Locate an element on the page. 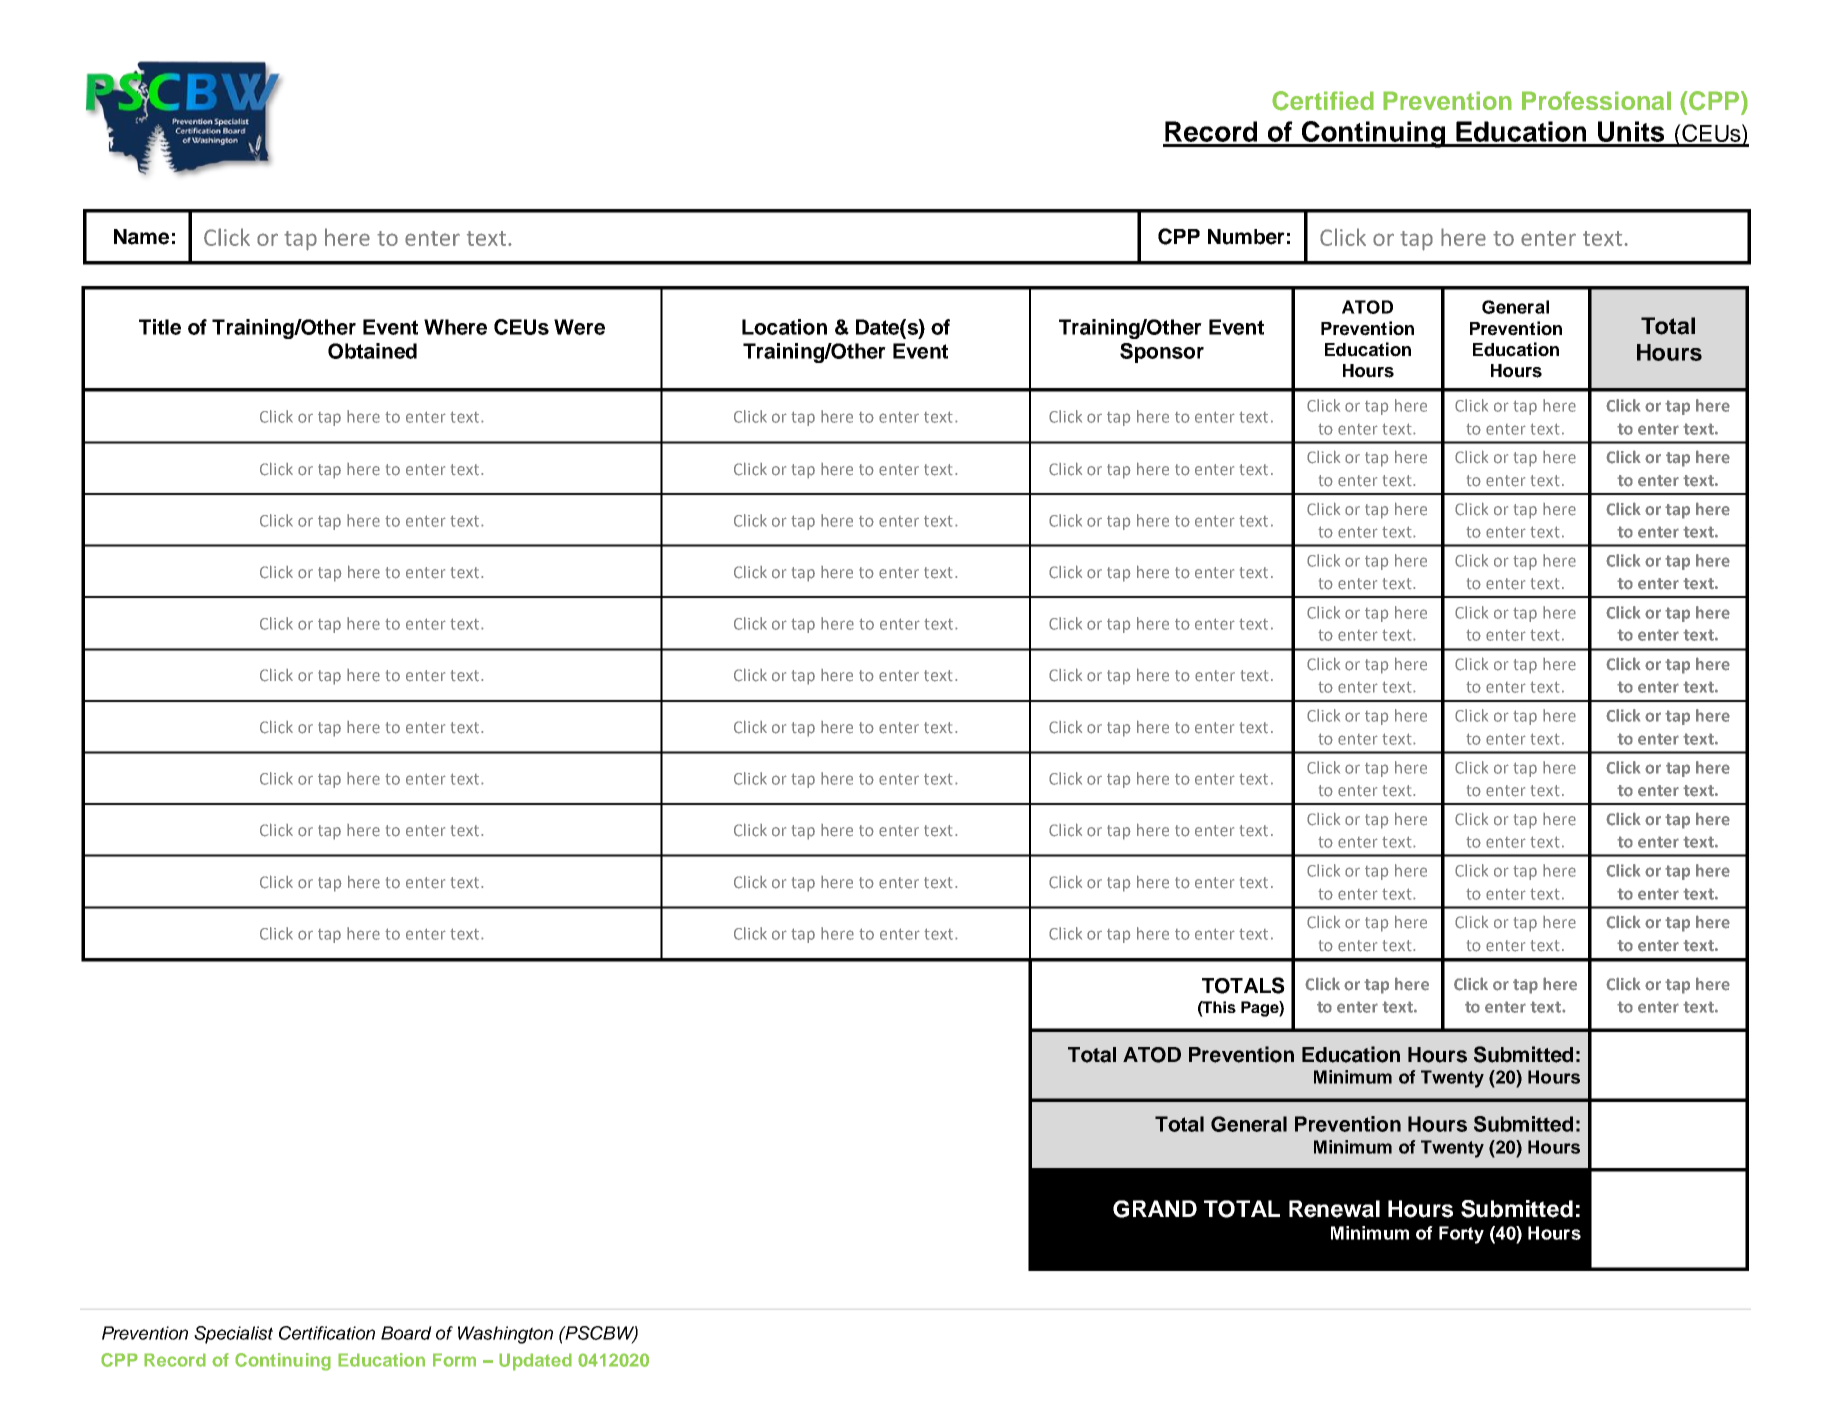  Specialist is located at coordinates (233, 1335).
